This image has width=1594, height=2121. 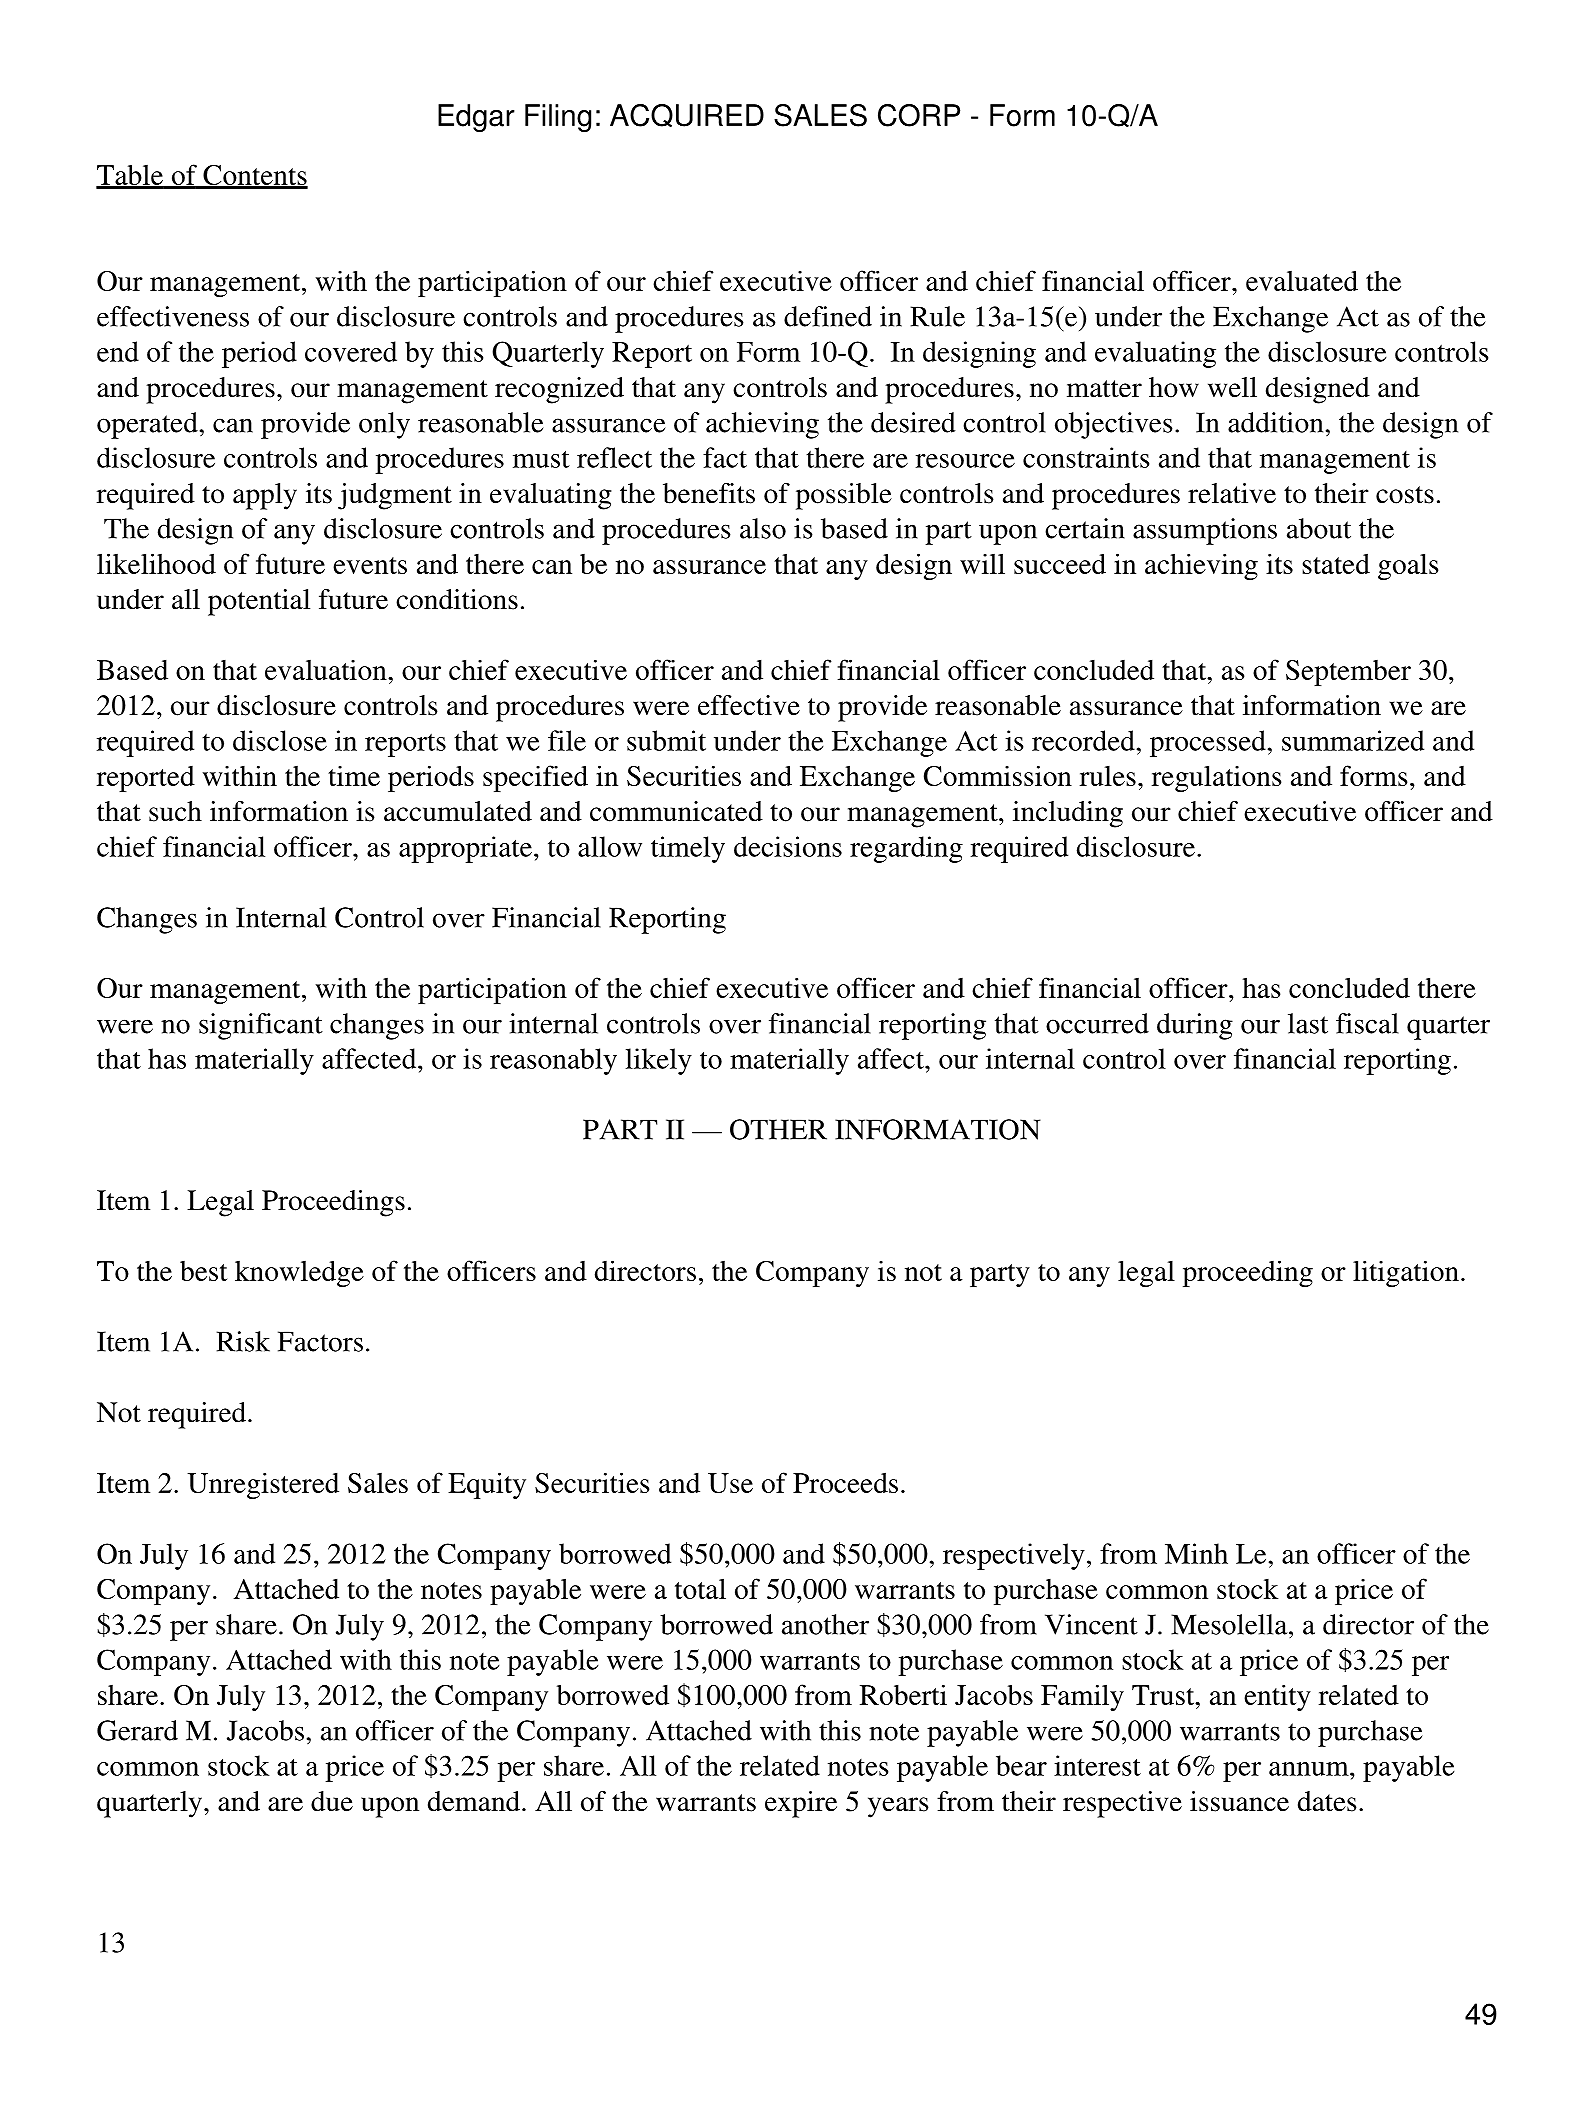 What do you see at coordinates (1302, 280) in the image?
I see `evaluated` at bounding box center [1302, 280].
